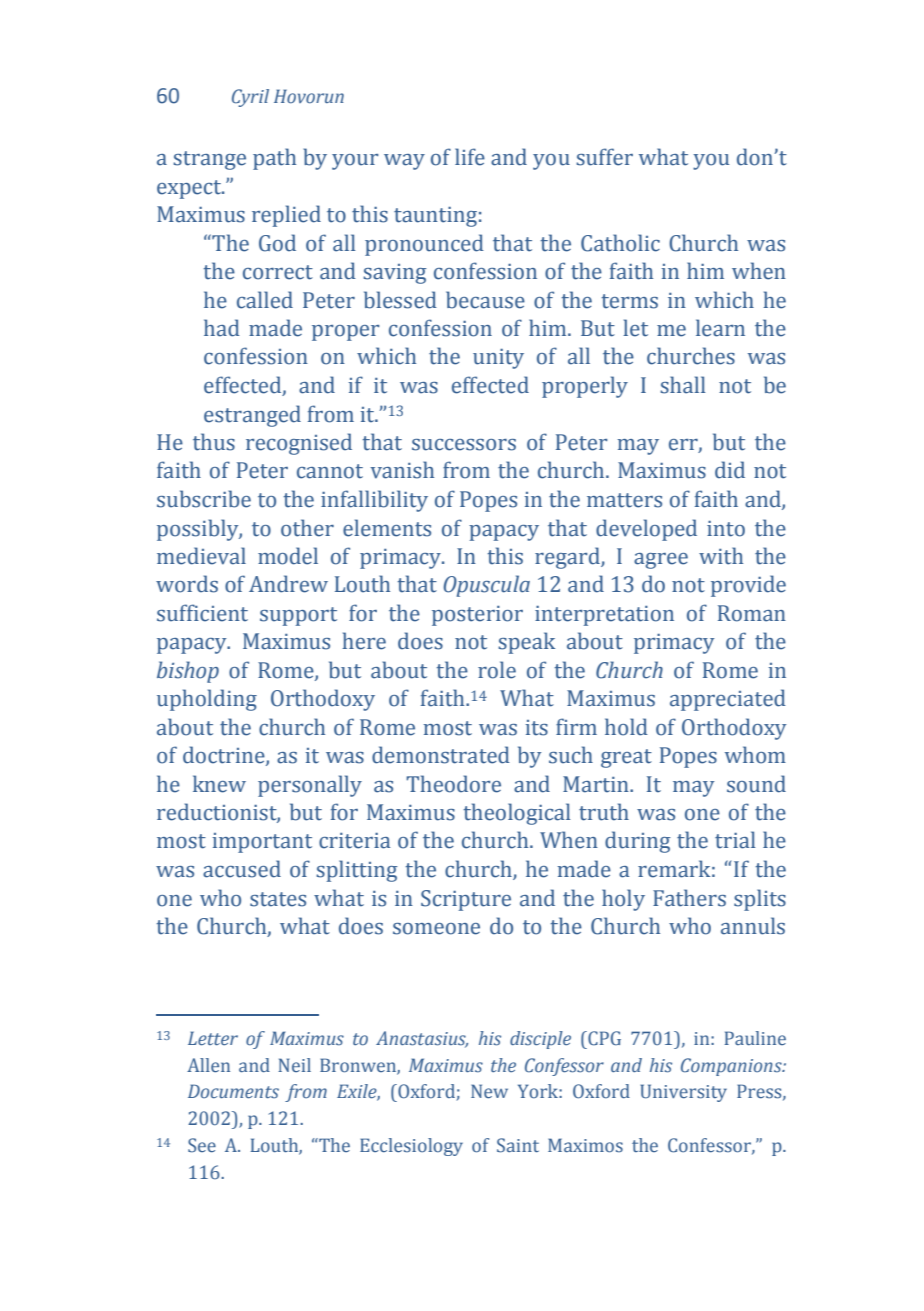 The height and width of the screenshot is (1311, 924). I want to click on Saint, so click(518, 1145).
